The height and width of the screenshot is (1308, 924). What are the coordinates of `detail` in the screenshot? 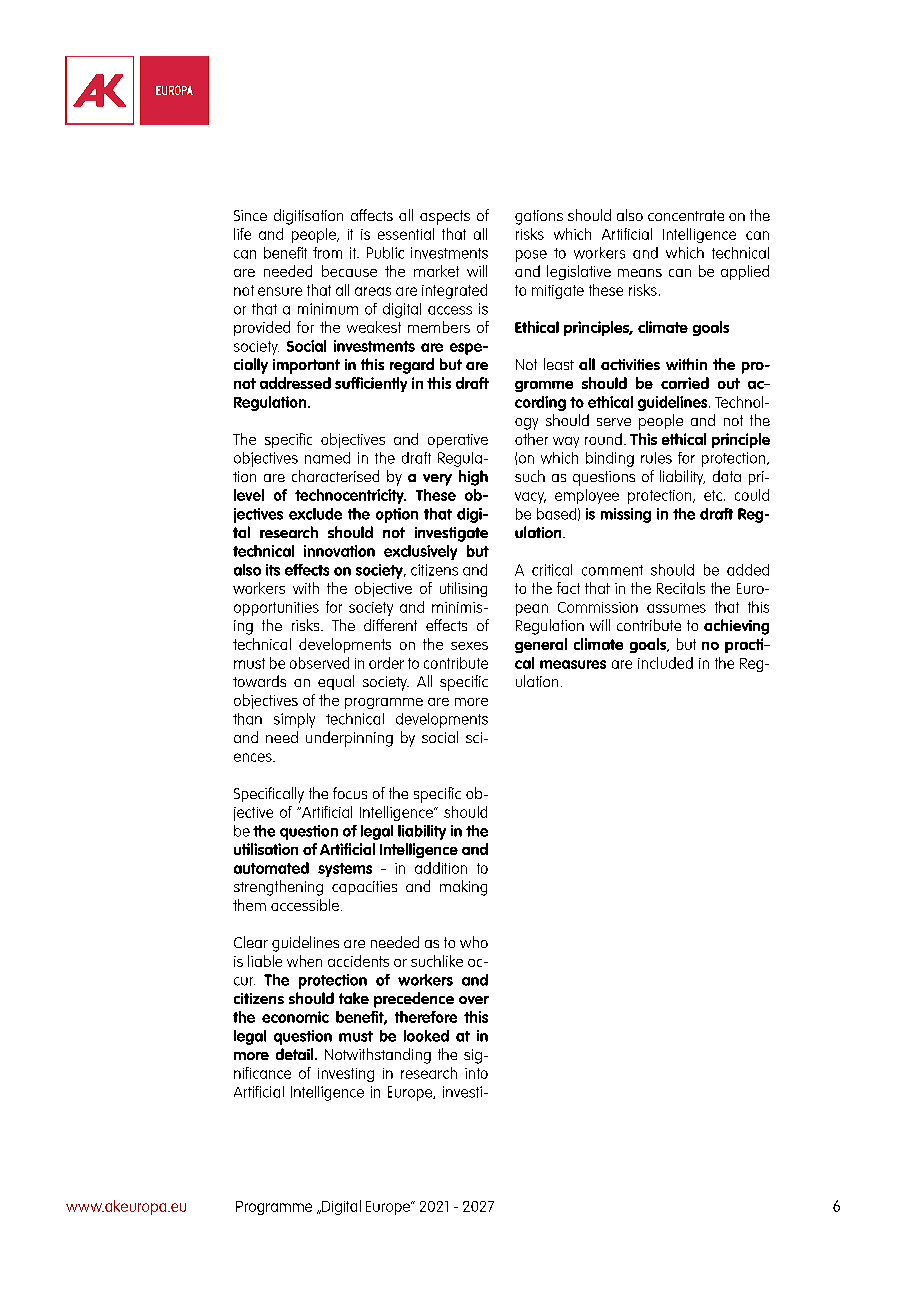 It's located at (296, 1054).
